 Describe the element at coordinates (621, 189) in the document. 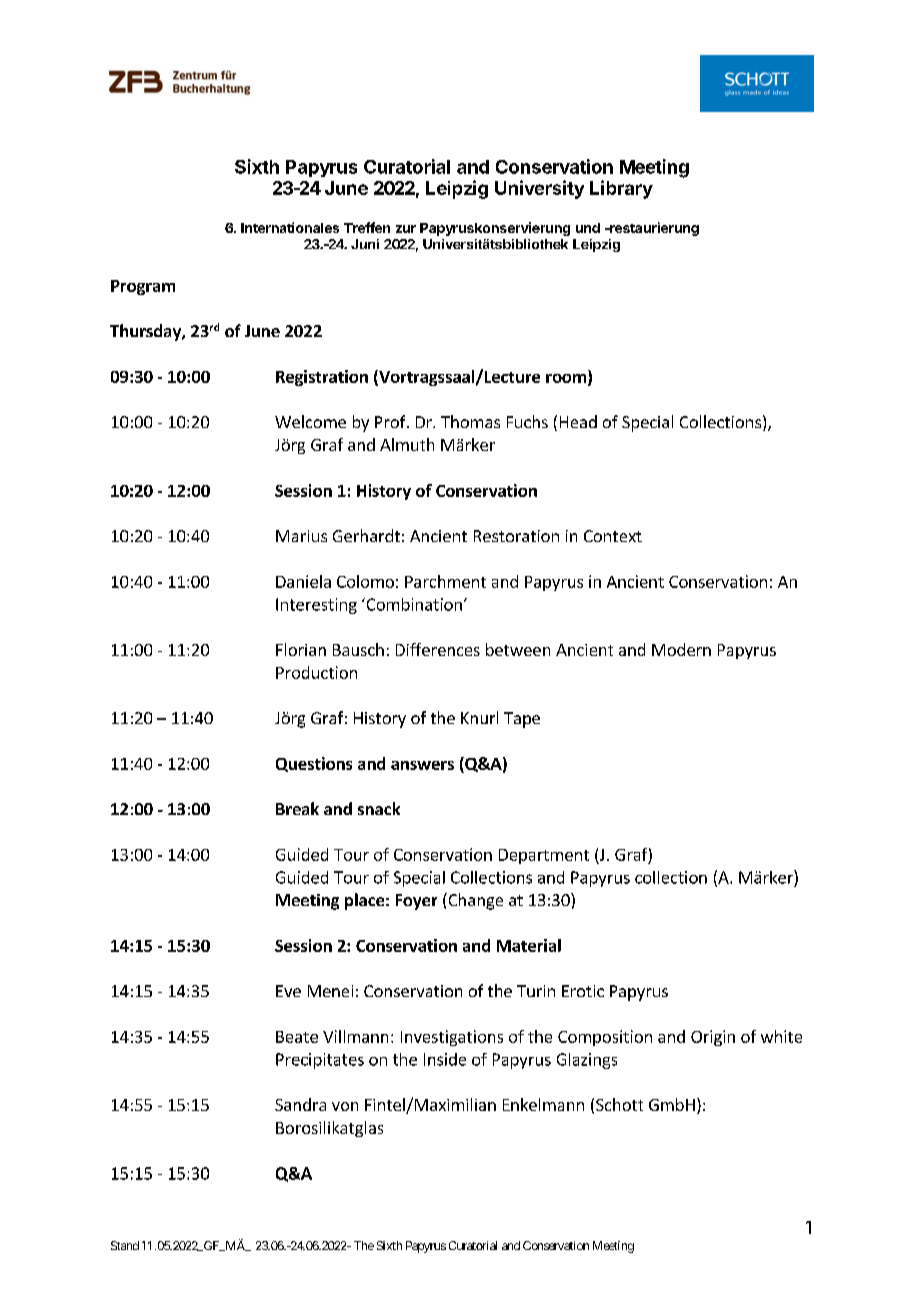

I see `Library` at that location.
